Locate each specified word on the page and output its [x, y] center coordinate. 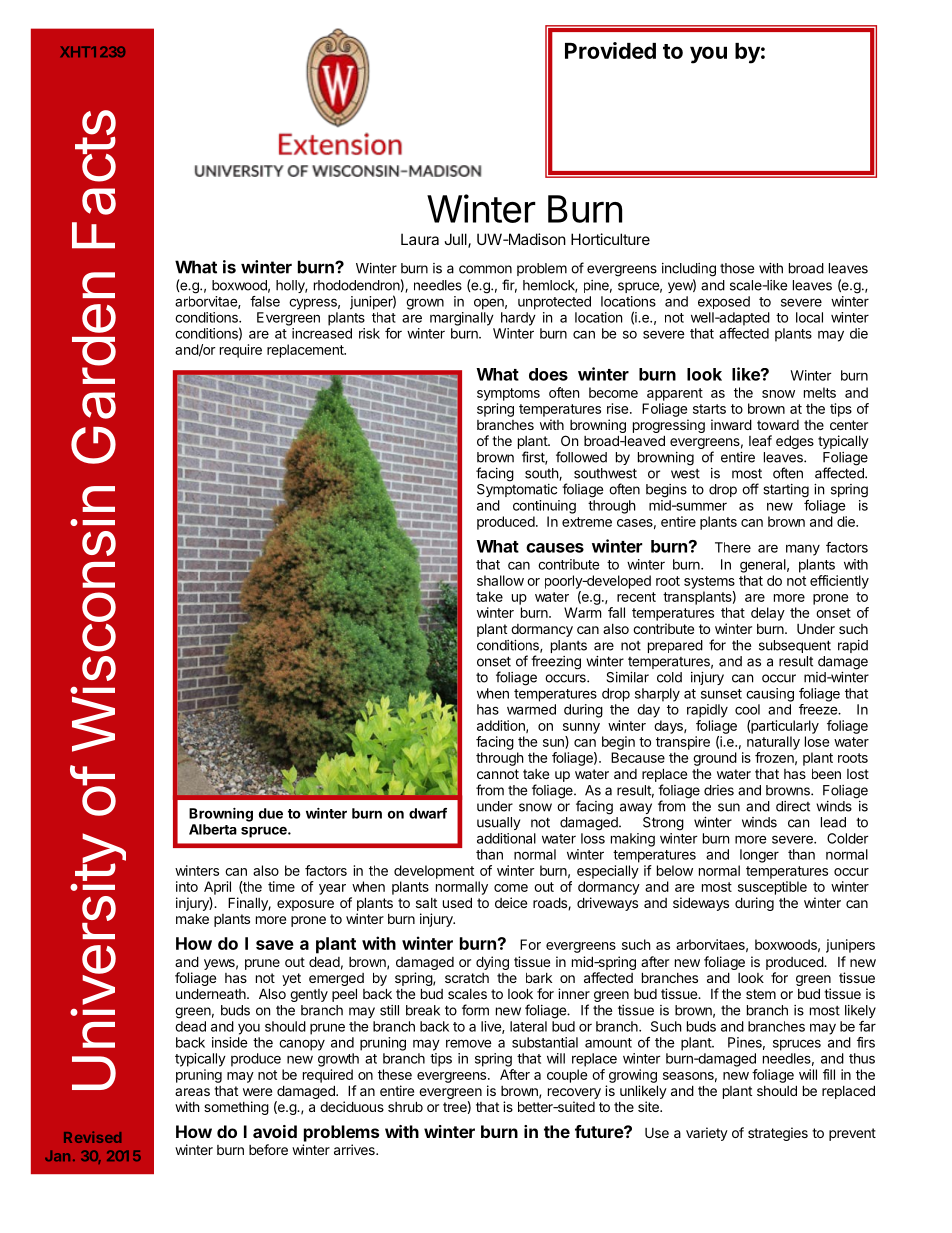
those [737, 268]
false [265, 301]
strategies [778, 1134]
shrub [405, 1106]
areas [192, 1092]
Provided [610, 50]
